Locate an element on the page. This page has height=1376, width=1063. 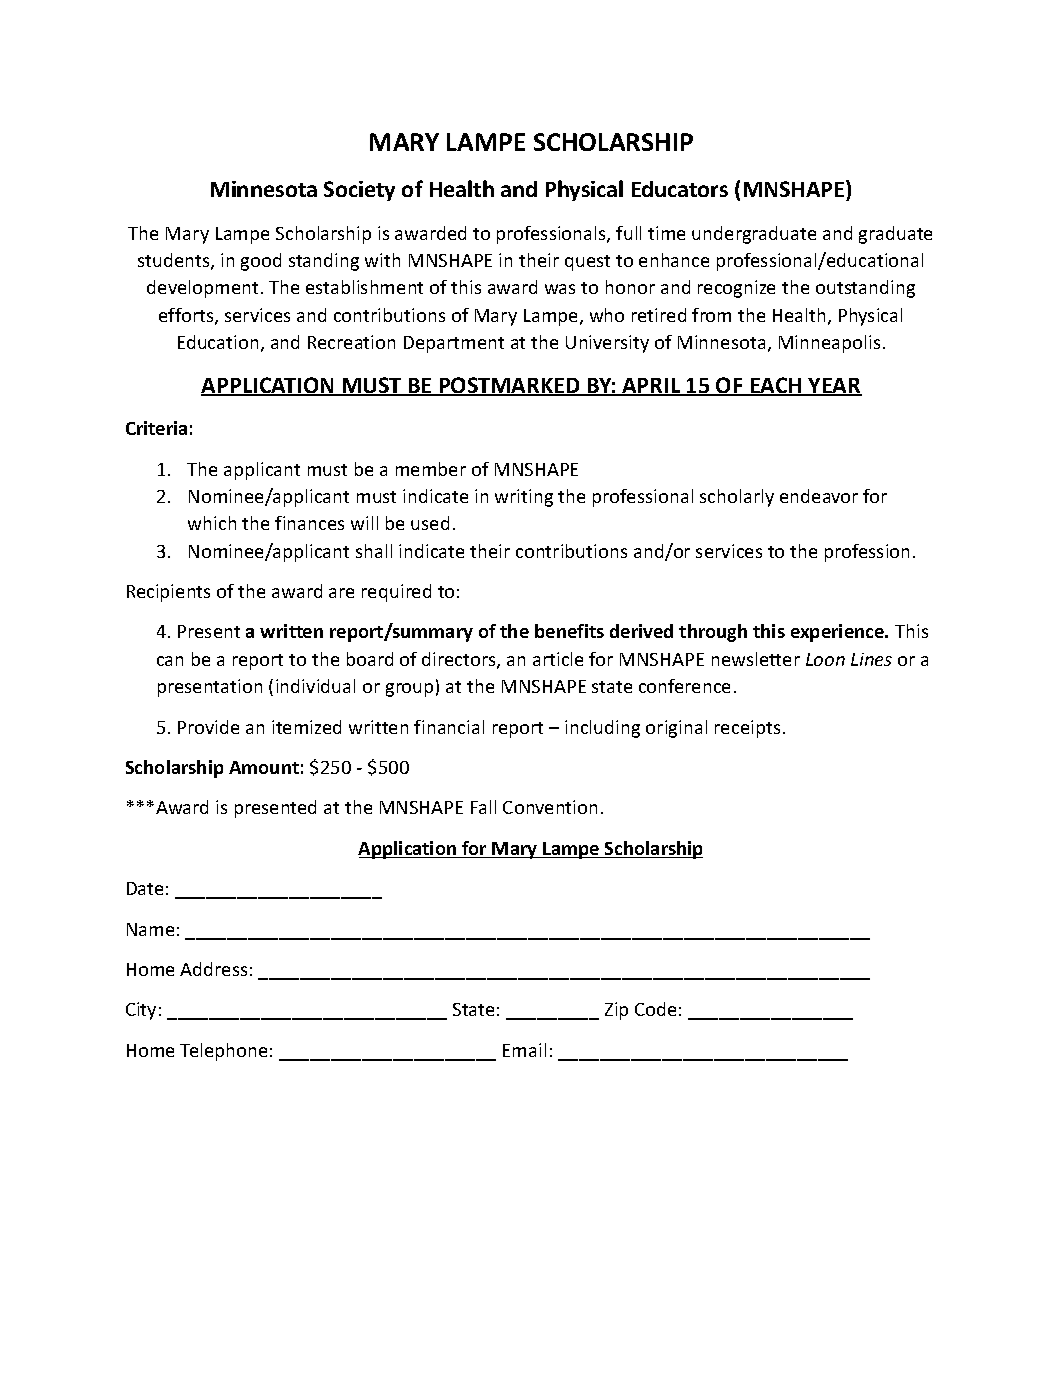
quest is located at coordinates (587, 263).
